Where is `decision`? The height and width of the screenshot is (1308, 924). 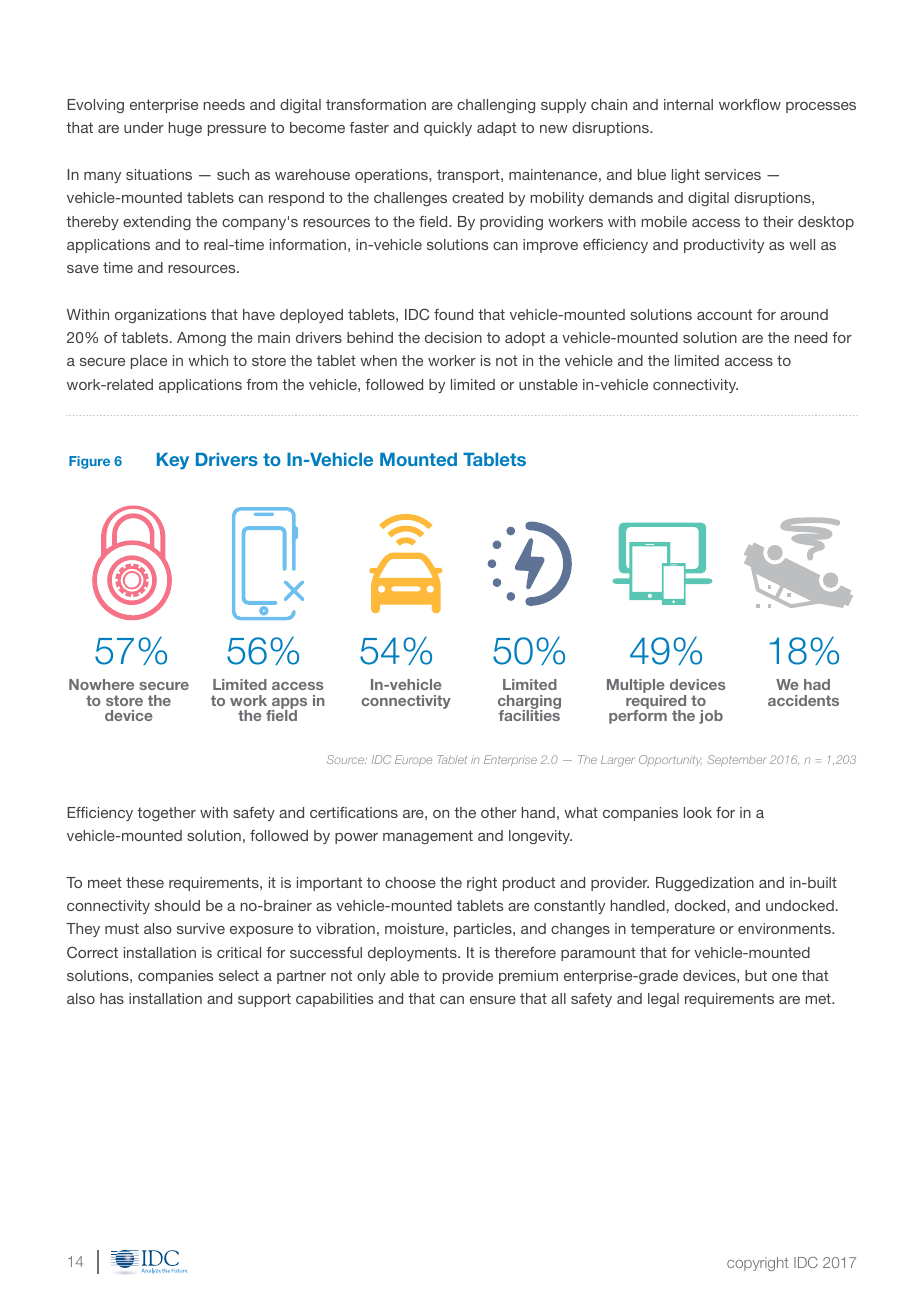 decision is located at coordinates (453, 337).
